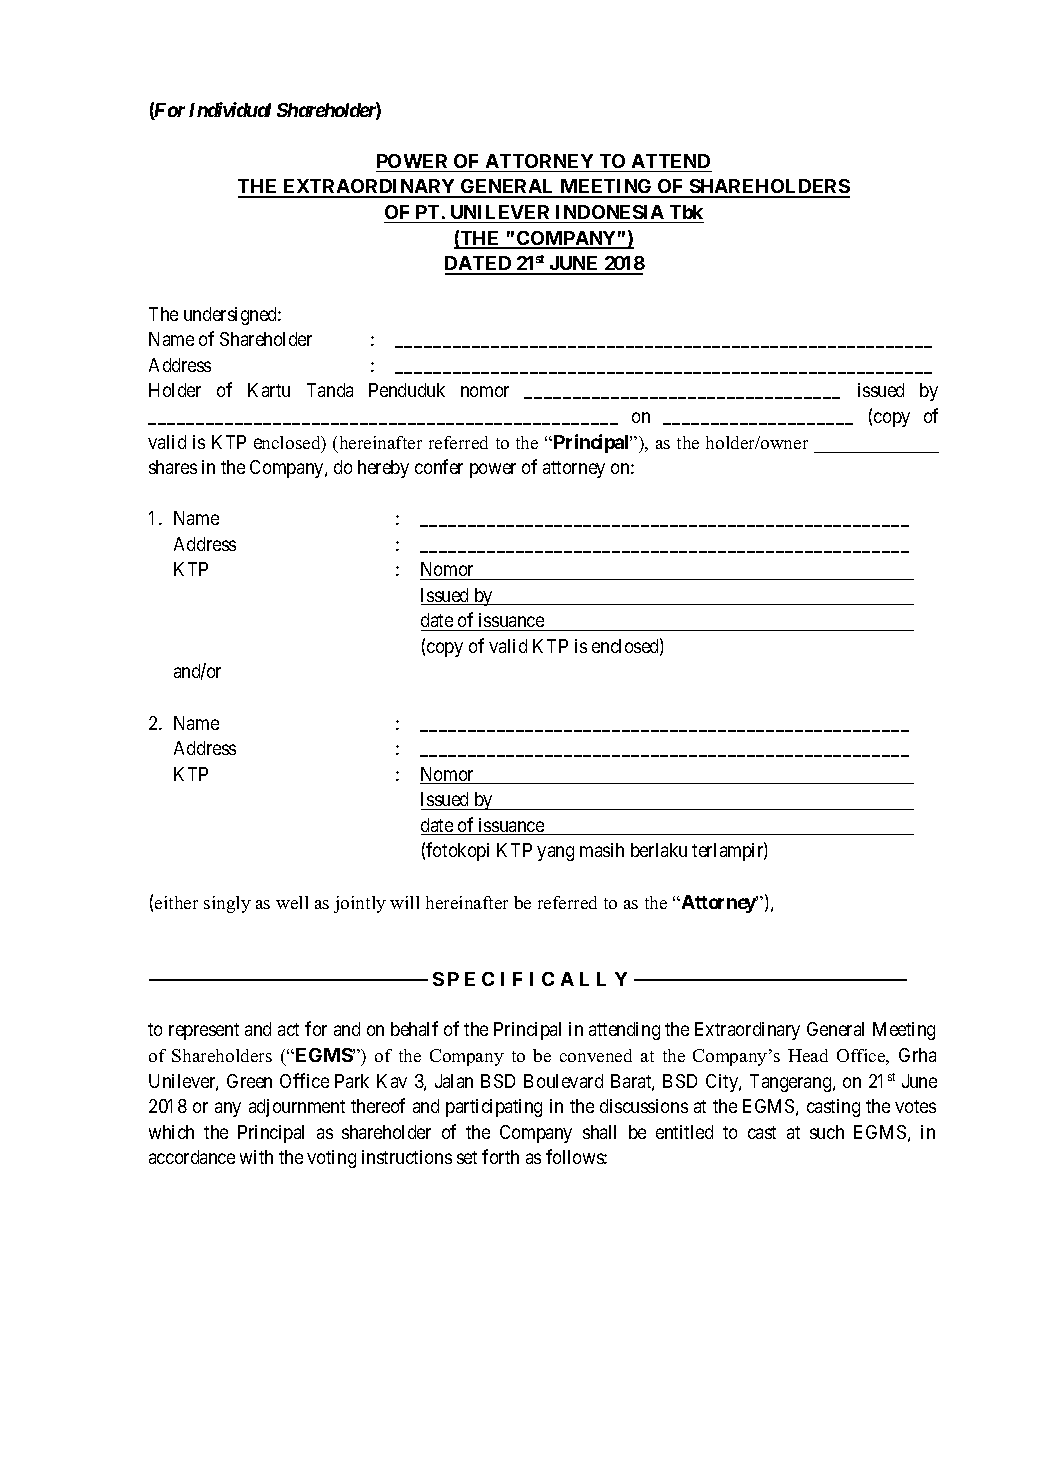 The image size is (1038, 1468). What do you see at coordinates (330, 390) in the screenshot?
I see `Tanda` at bounding box center [330, 390].
